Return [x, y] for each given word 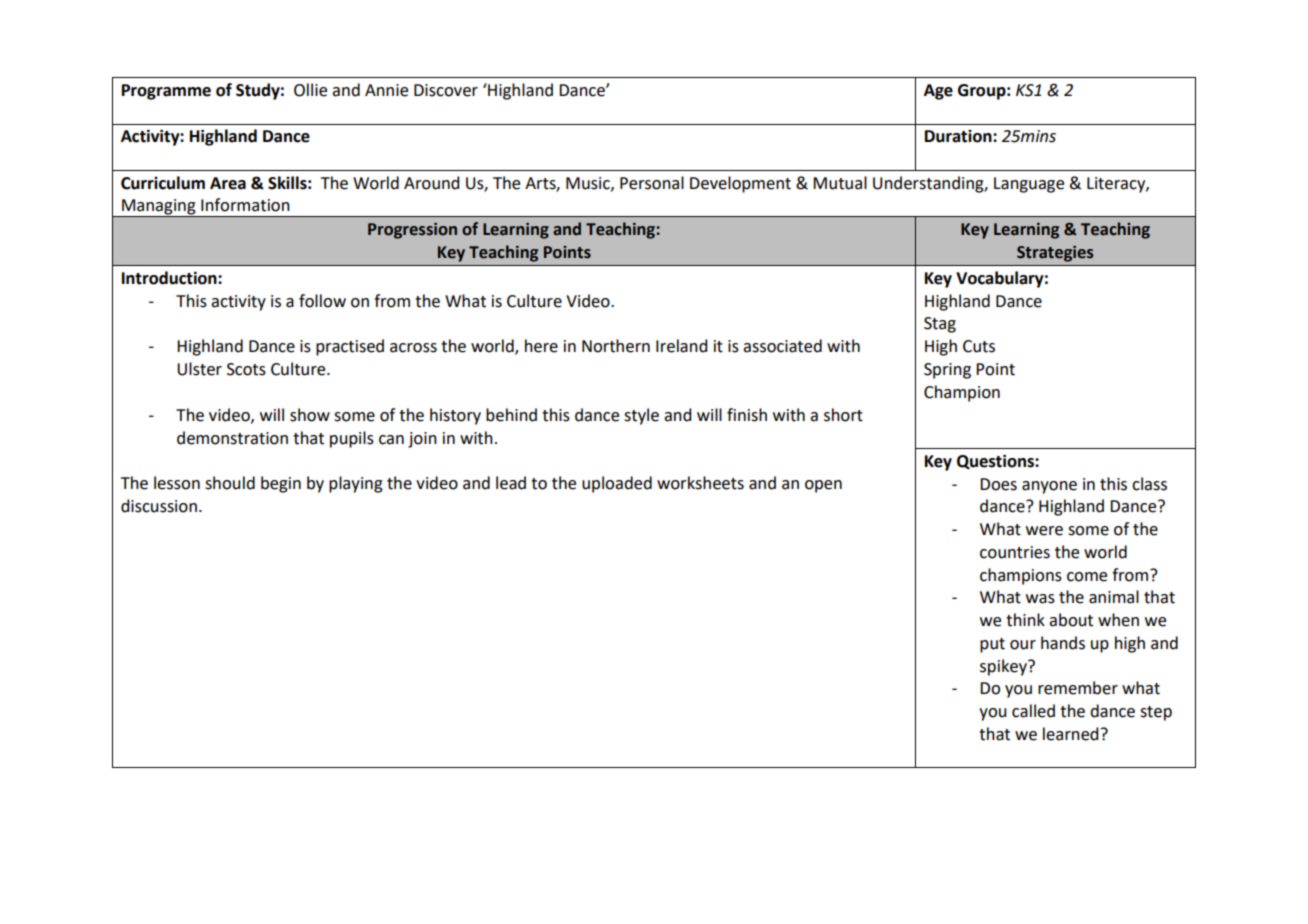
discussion [159, 506]
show [310, 415]
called [1033, 711]
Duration [959, 136]
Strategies [1055, 254]
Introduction [170, 278]
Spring [947, 371]
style [641, 416]
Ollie [310, 90]
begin [281, 484]
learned [1070, 734]
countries [1015, 552]
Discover [446, 90]
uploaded [617, 484]
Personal [652, 183]
